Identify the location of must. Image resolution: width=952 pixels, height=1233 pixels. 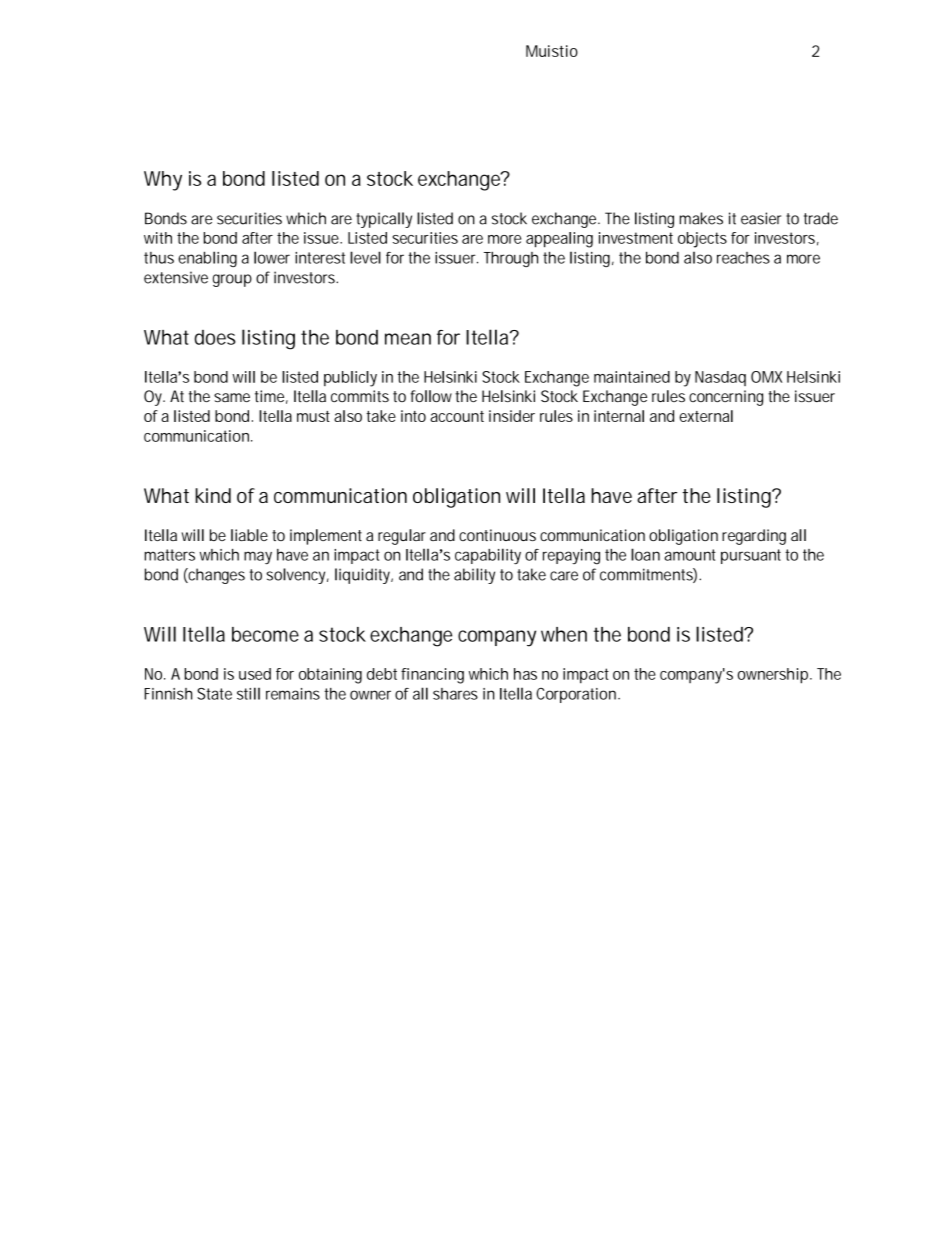
(313, 416).
